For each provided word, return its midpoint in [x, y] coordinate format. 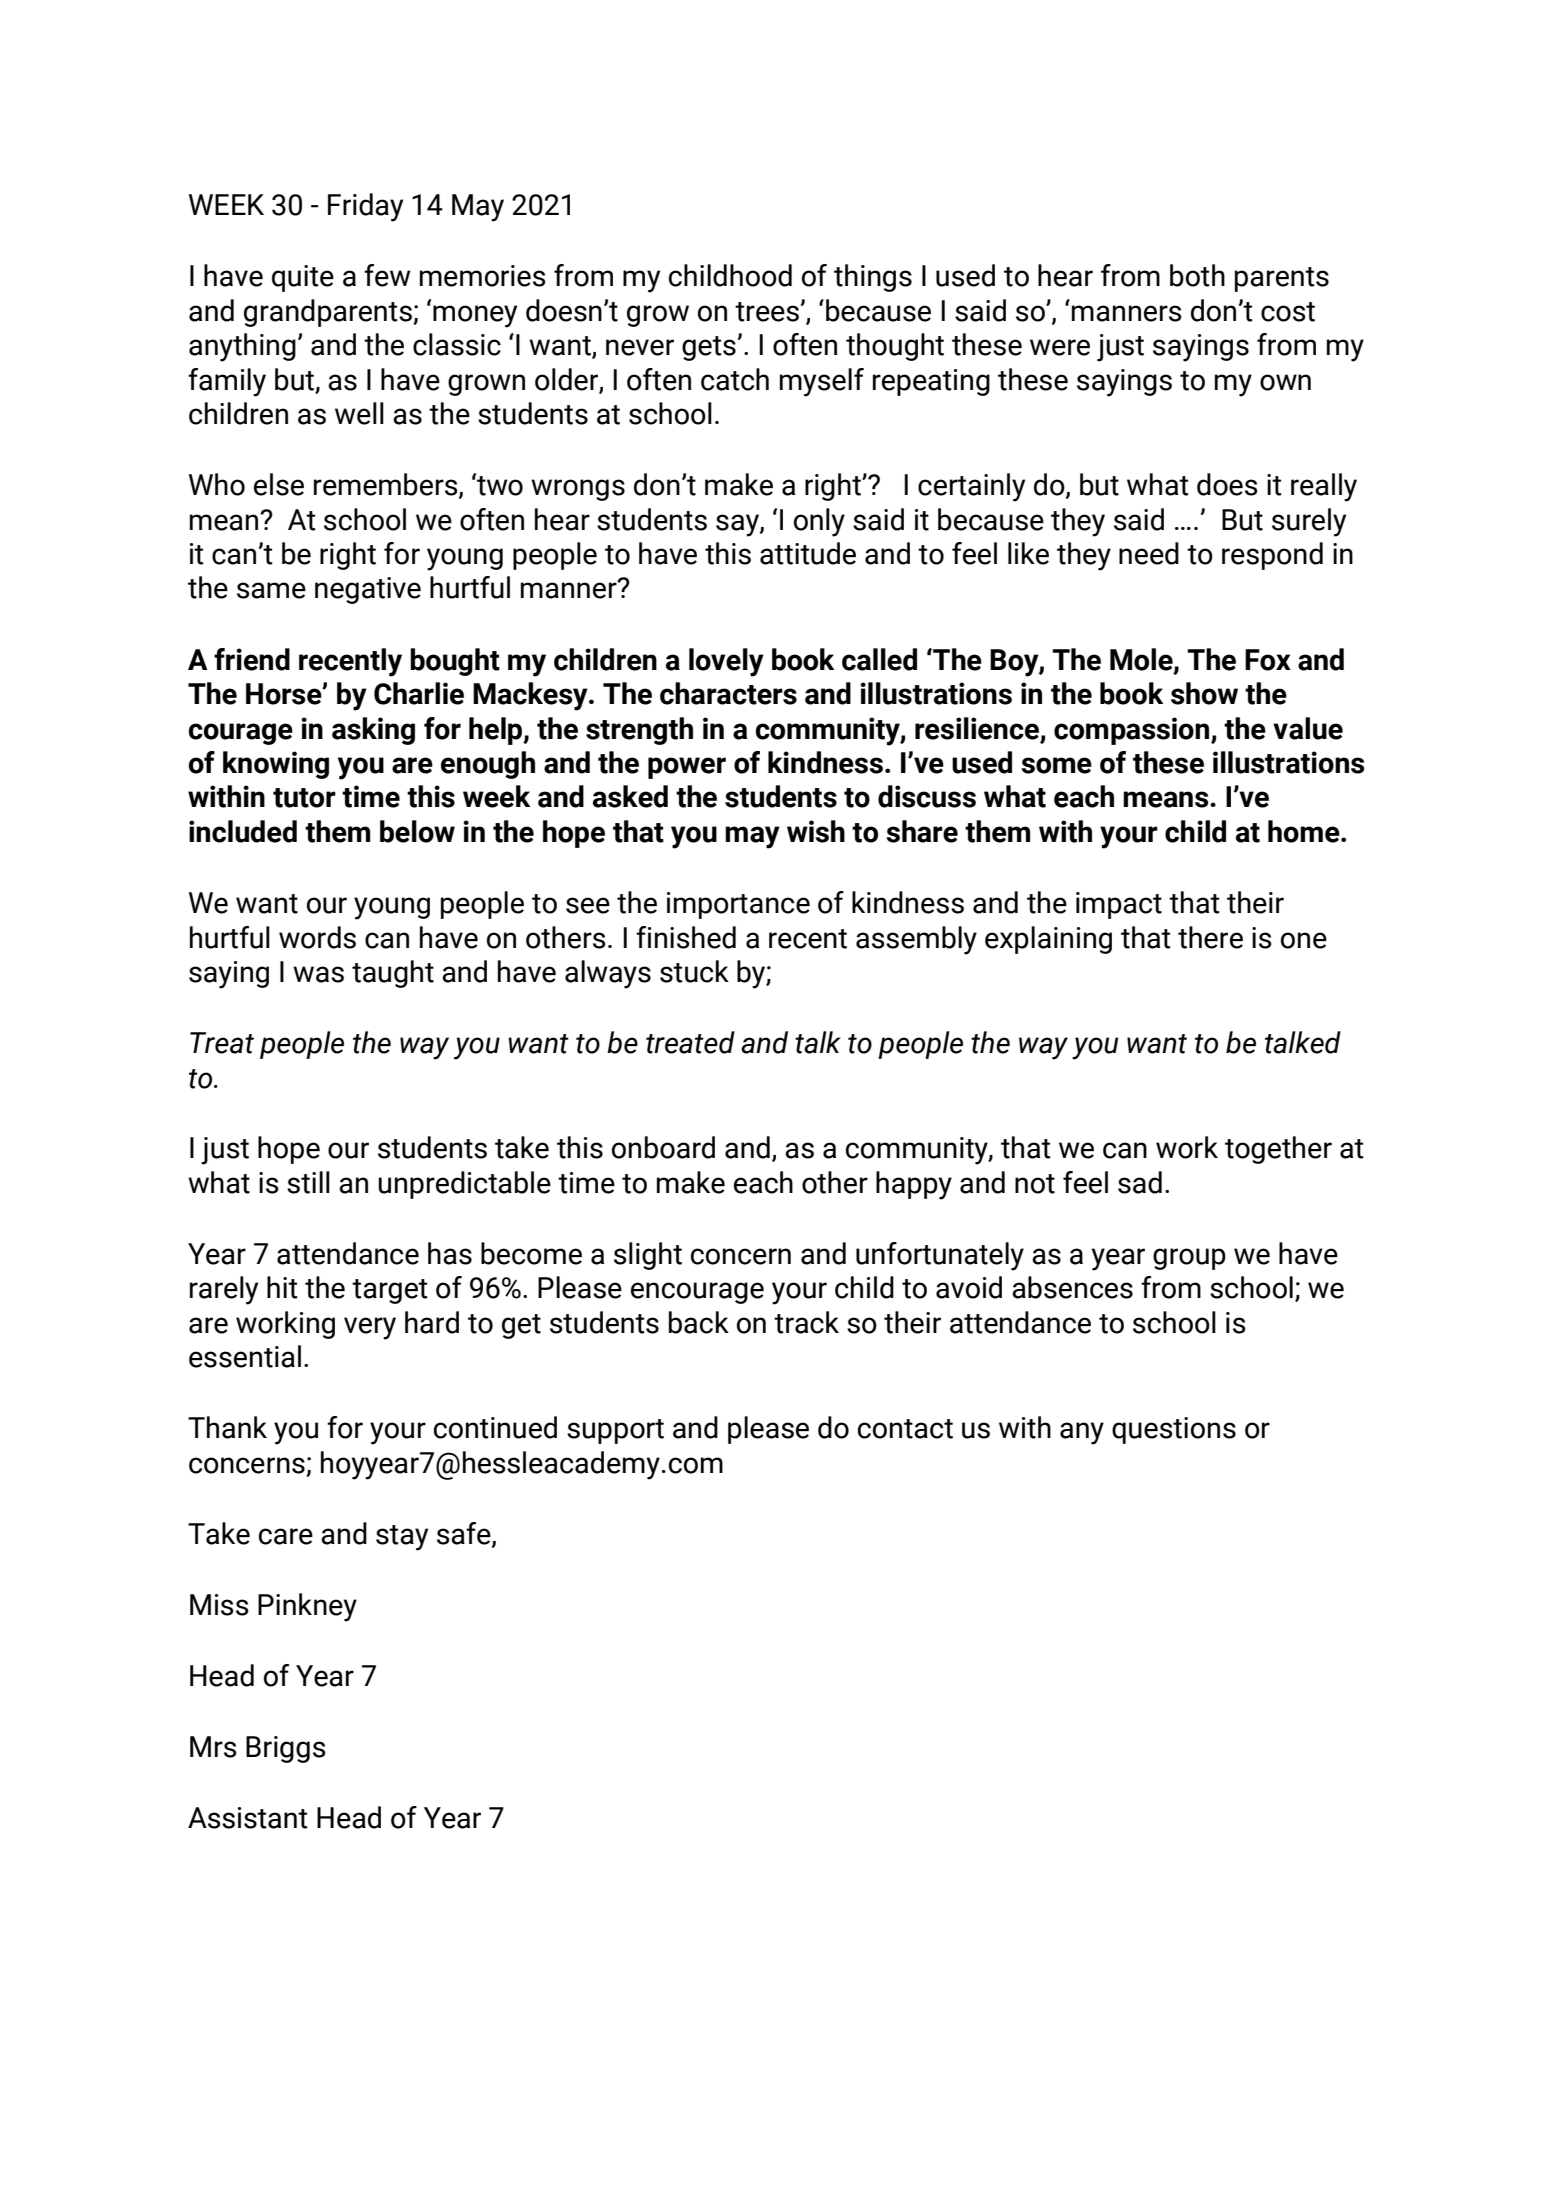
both [1197, 275]
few [387, 275]
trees [767, 312]
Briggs [285, 1749]
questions [1174, 1430]
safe [465, 1534]
